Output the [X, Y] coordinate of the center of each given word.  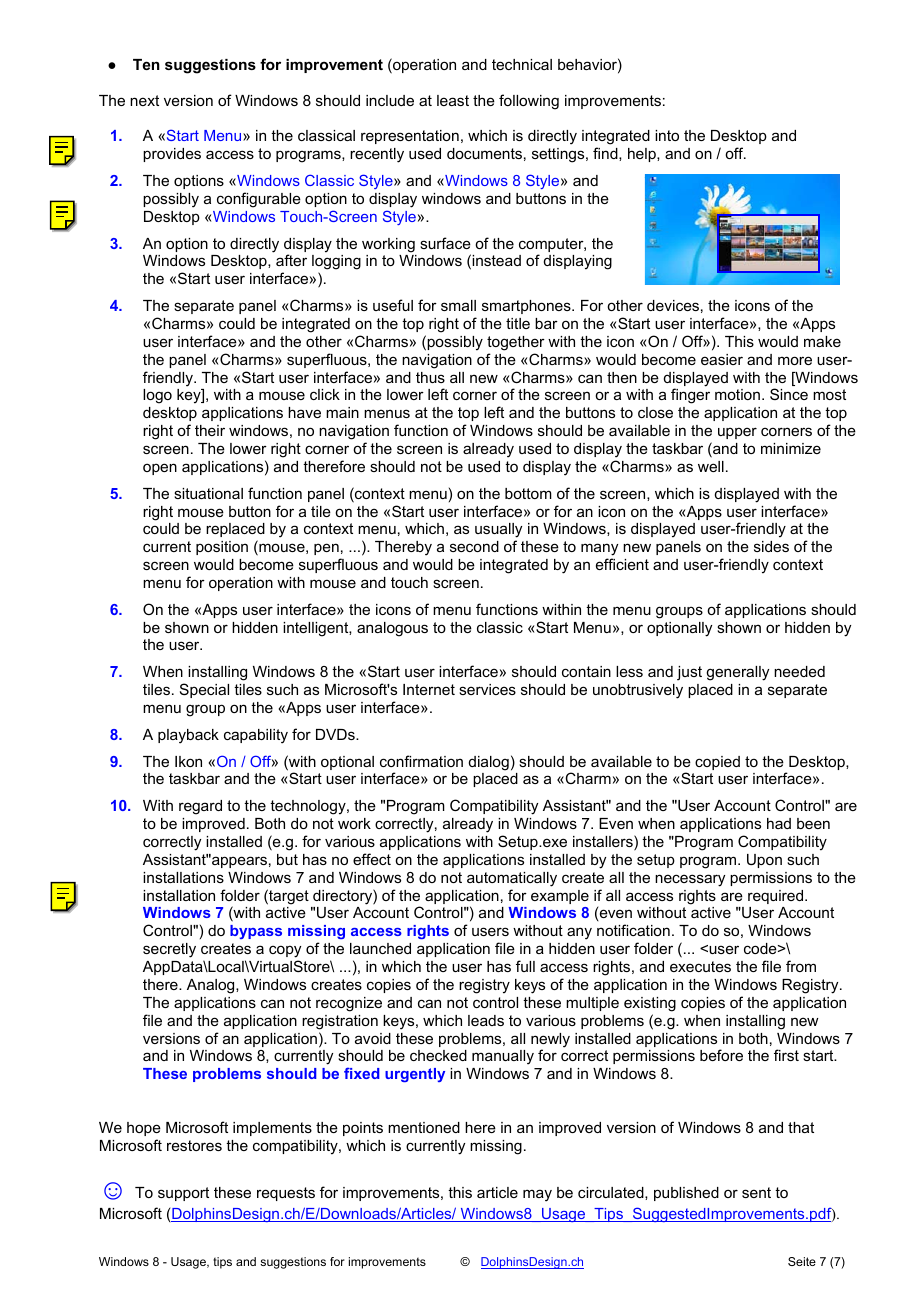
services [487, 689]
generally [737, 673]
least [453, 100]
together [516, 343]
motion [737, 394]
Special [204, 690]
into [667, 135]
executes [700, 966]
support [183, 1194]
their [210, 430]
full [525, 966]
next [144, 100]
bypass [256, 932]
